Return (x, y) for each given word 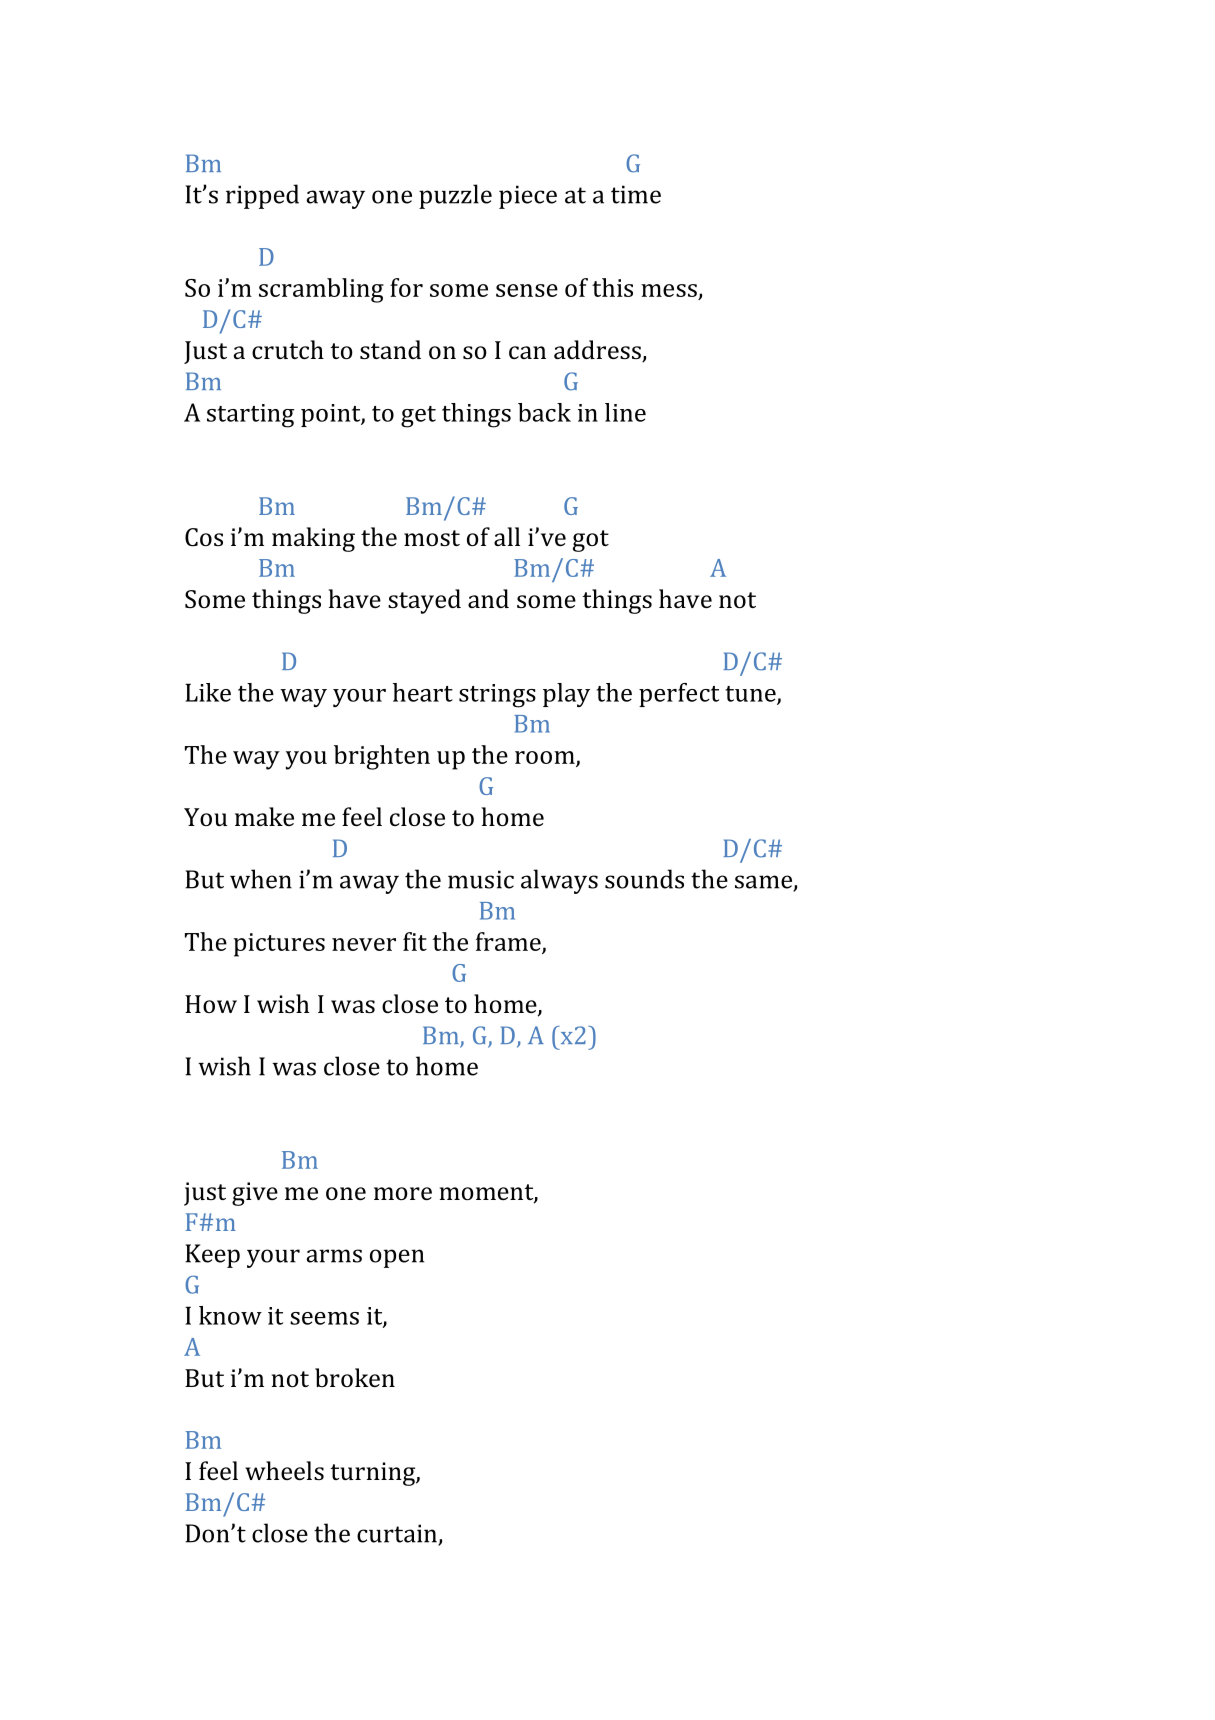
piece (528, 197)
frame (509, 942)
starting (250, 416)
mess (669, 290)
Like (208, 692)
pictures (279, 945)
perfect (679, 695)
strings (497, 696)
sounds (644, 879)
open (397, 1258)
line (625, 412)
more (403, 1193)
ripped (262, 196)
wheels (284, 1470)
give (255, 1194)
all (507, 536)
